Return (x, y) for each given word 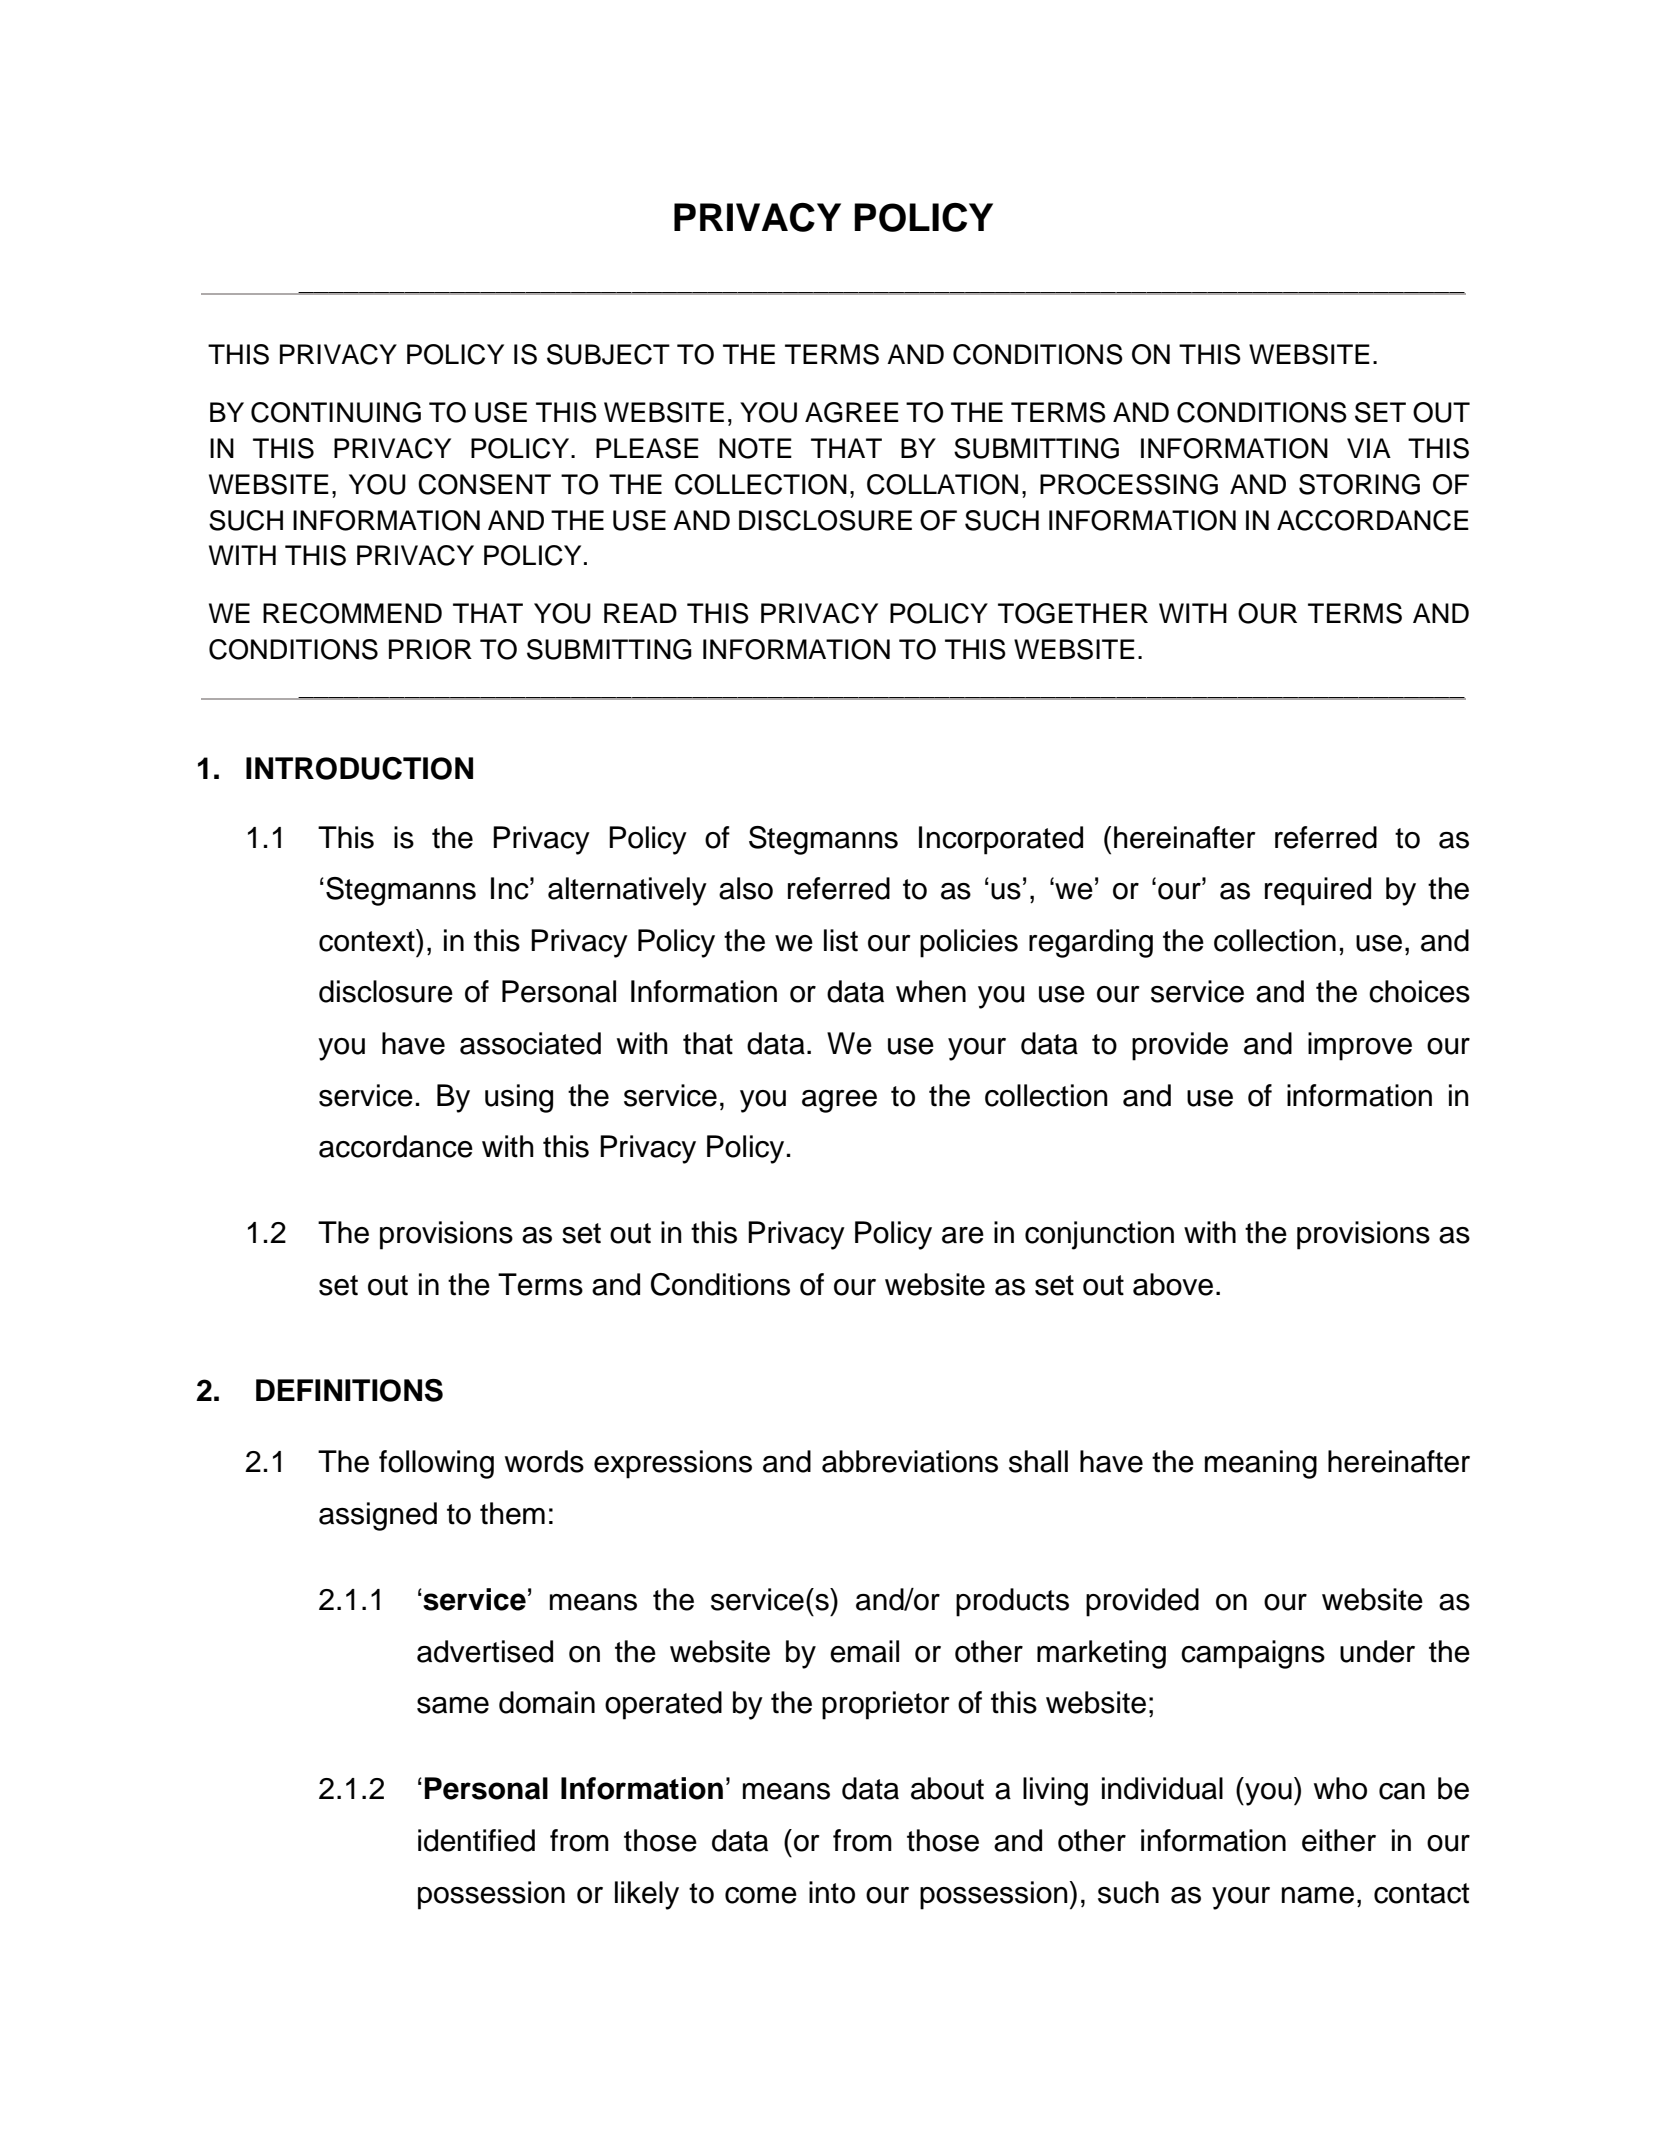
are (963, 1235)
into (832, 1892)
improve (1360, 1046)
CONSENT (484, 484)
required (1318, 891)
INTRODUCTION (359, 768)
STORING (1359, 484)
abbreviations (910, 1461)
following (436, 1464)
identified (476, 1840)
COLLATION (942, 484)
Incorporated (1001, 840)
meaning (1261, 1464)
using (519, 1098)
